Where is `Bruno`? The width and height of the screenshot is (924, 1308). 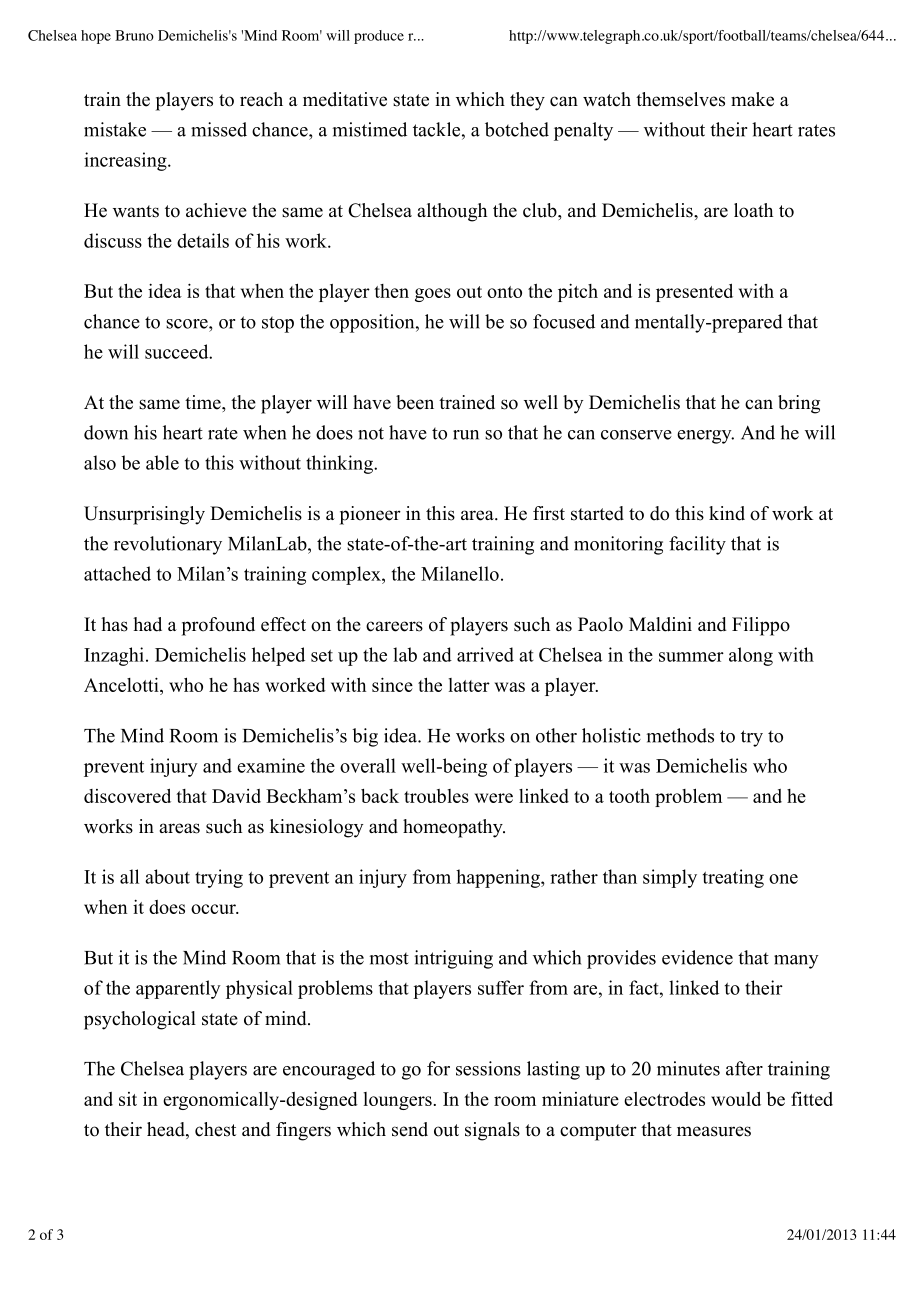
Bruno is located at coordinates (134, 35).
